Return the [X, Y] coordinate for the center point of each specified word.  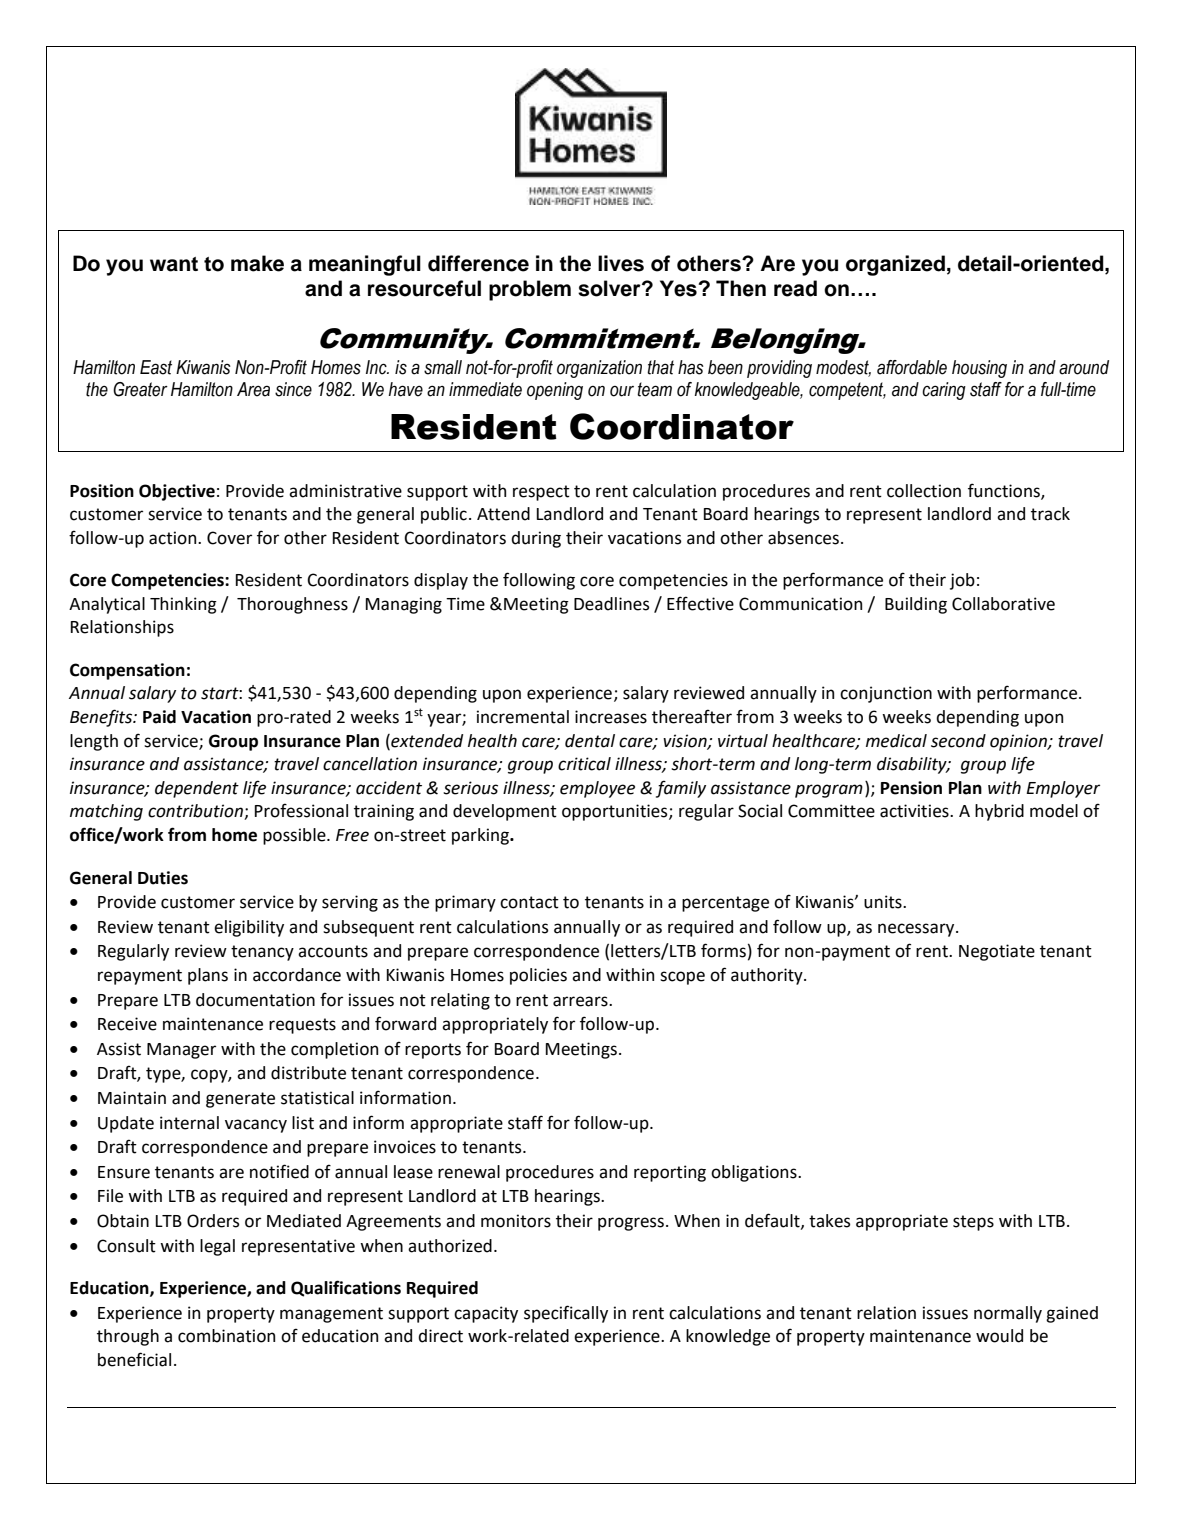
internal [189, 1123]
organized [895, 265]
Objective [177, 492]
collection [924, 491]
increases [611, 717]
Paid [159, 717]
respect [541, 493]
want [174, 264]
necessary [917, 930]
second [958, 741]
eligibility [249, 928]
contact [529, 902]
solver [610, 288]
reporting [670, 1173]
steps [973, 1223]
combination [226, 1336]
